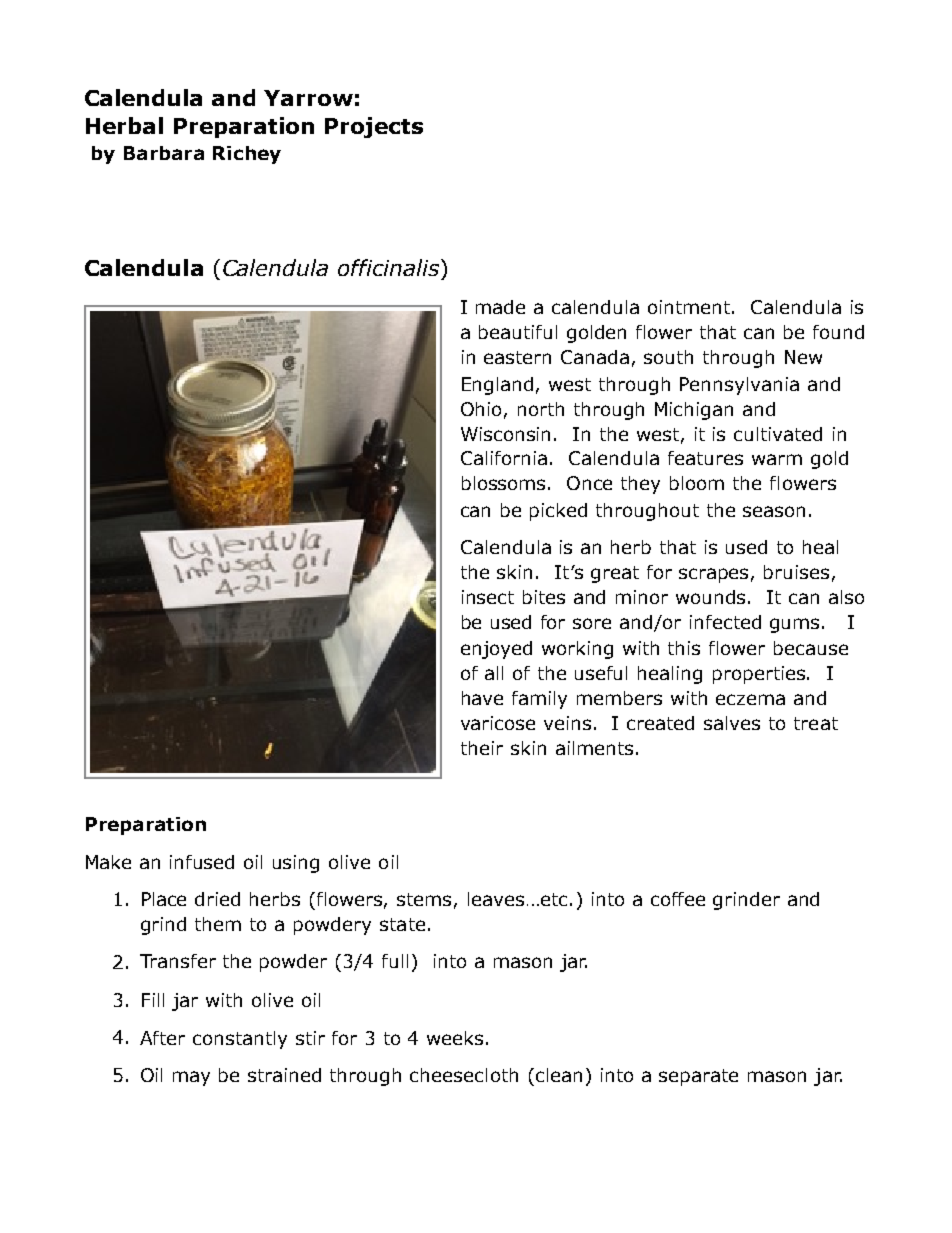 The image size is (952, 1233). I want to click on found, so click(838, 332).
